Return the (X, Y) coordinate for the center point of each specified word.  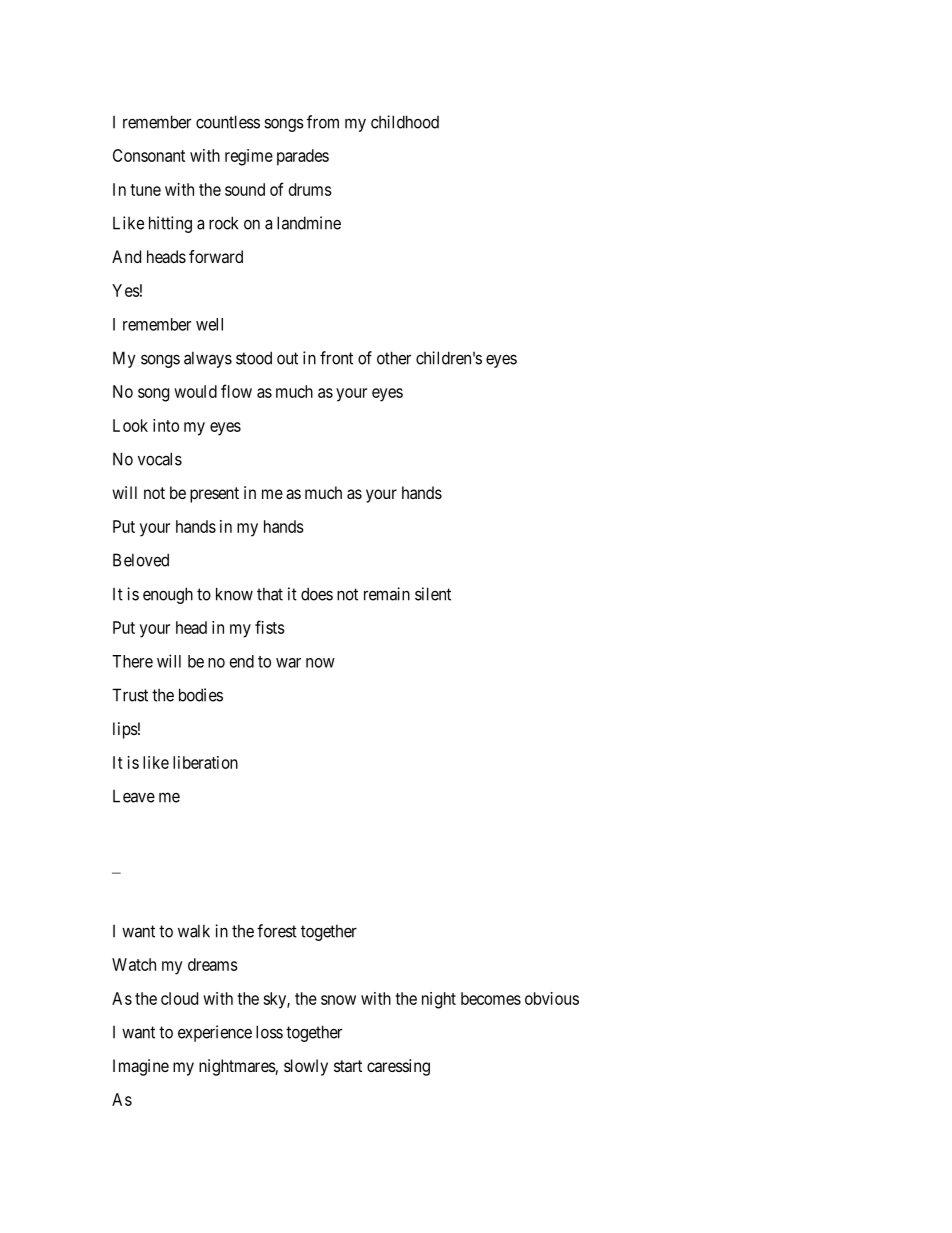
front (336, 358)
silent (433, 594)
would (195, 391)
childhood (405, 122)
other (394, 358)
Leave (134, 796)
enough (168, 595)
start (348, 1066)
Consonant (149, 155)
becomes (491, 998)
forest (277, 931)
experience (215, 1033)
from (323, 122)
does (317, 594)
